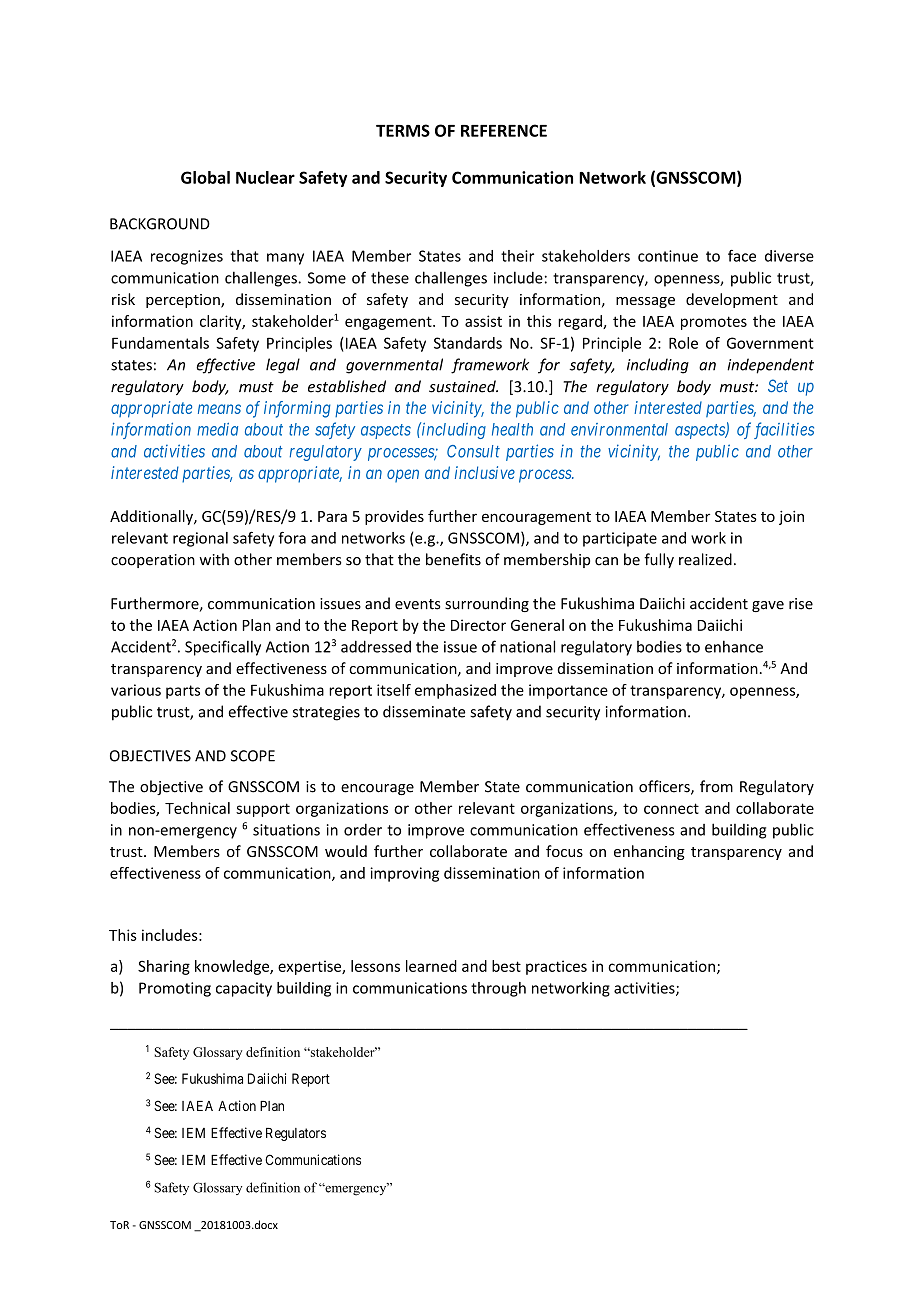 Image resolution: width=924 pixels, height=1308 pixels. Describe the element at coordinates (424, 711) in the screenshot. I see `disseminate` at that location.
